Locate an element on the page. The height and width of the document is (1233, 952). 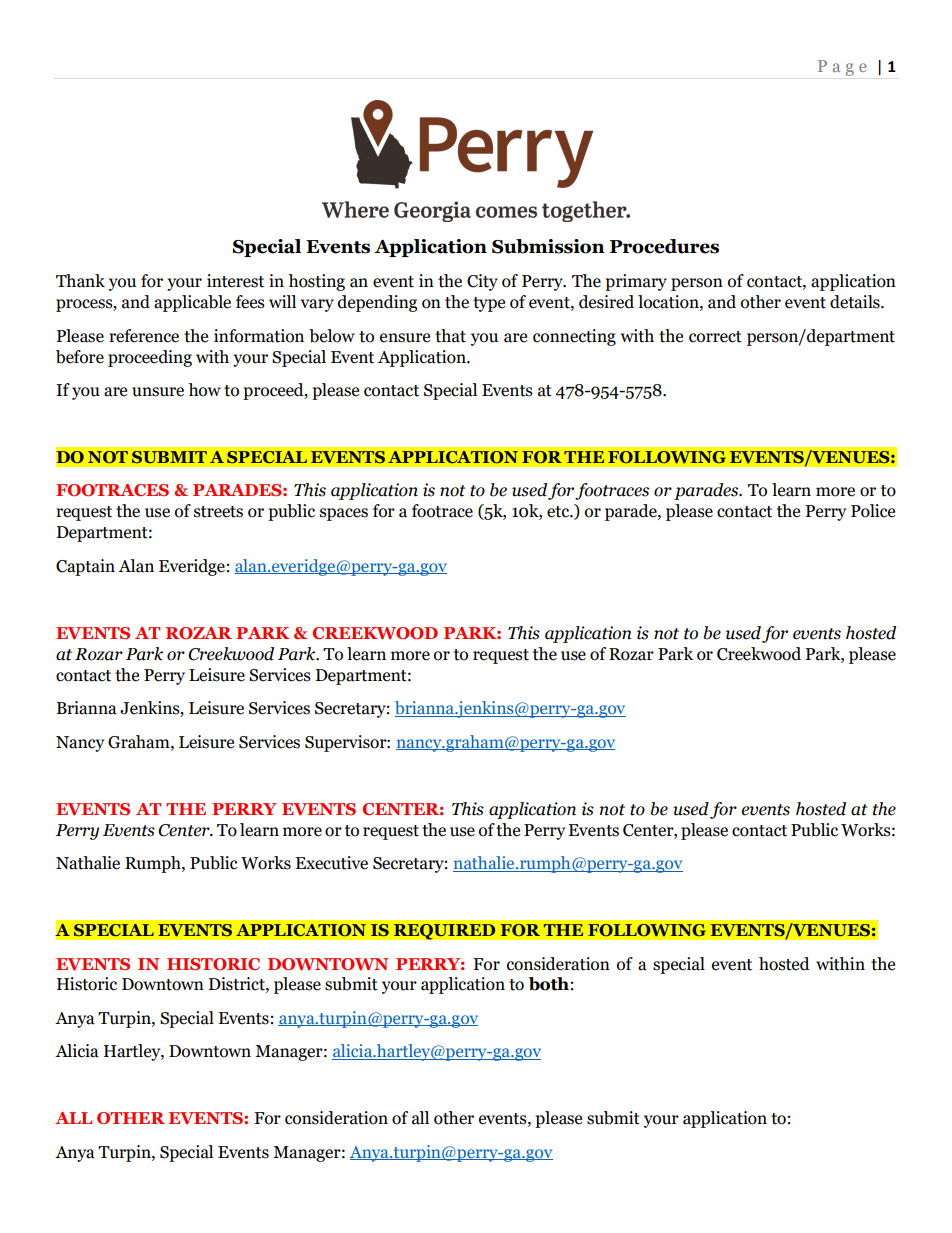
details is located at coordinates (856, 302).
